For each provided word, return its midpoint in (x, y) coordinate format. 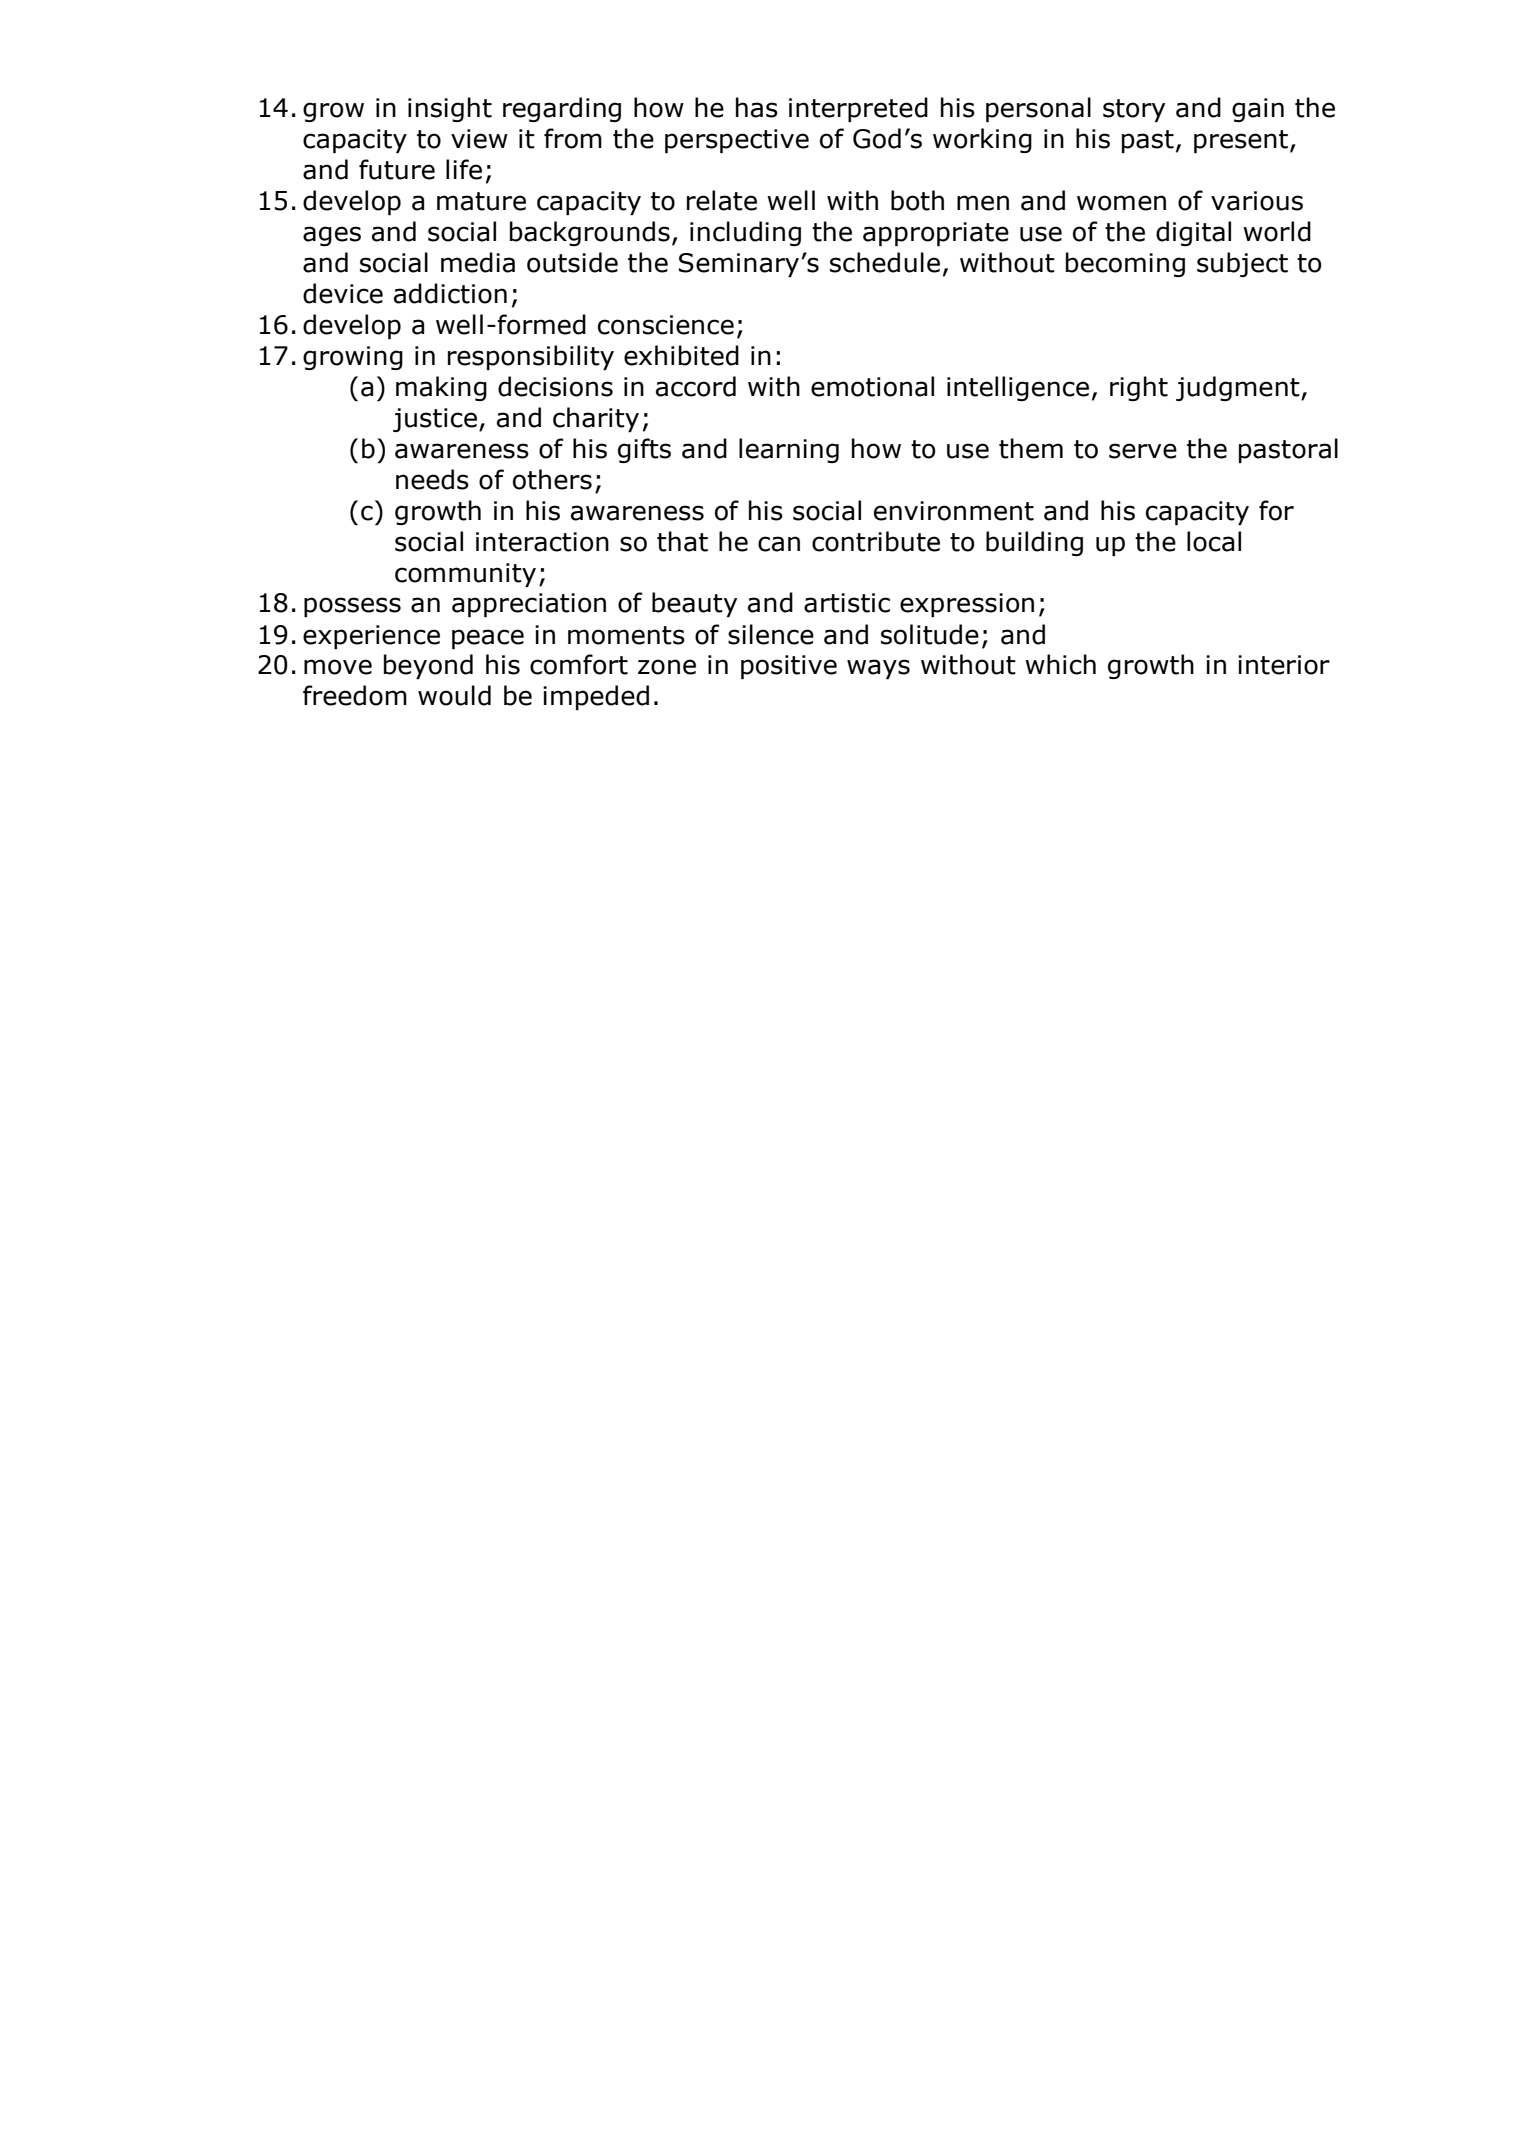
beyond (428, 666)
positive (789, 667)
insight (450, 109)
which (1060, 664)
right (1139, 388)
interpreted (858, 109)
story (1134, 110)
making (441, 388)
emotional (872, 386)
